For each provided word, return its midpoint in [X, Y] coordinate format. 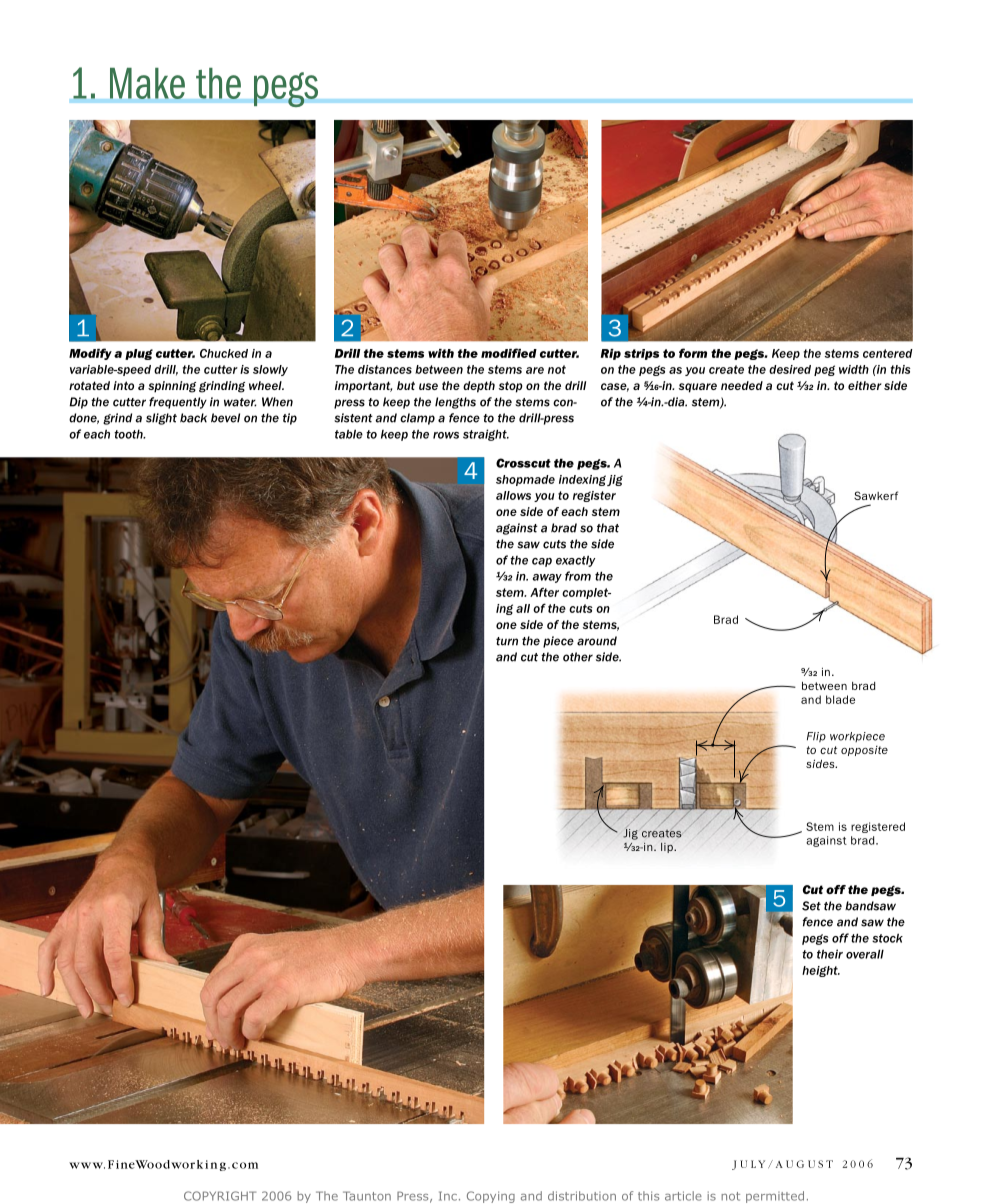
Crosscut [523, 463]
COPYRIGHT [220, 1196]
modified [509, 353]
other [578, 657]
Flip [816, 737]
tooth [129, 434]
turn [507, 641]
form [693, 353]
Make [147, 83]
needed [742, 385]
